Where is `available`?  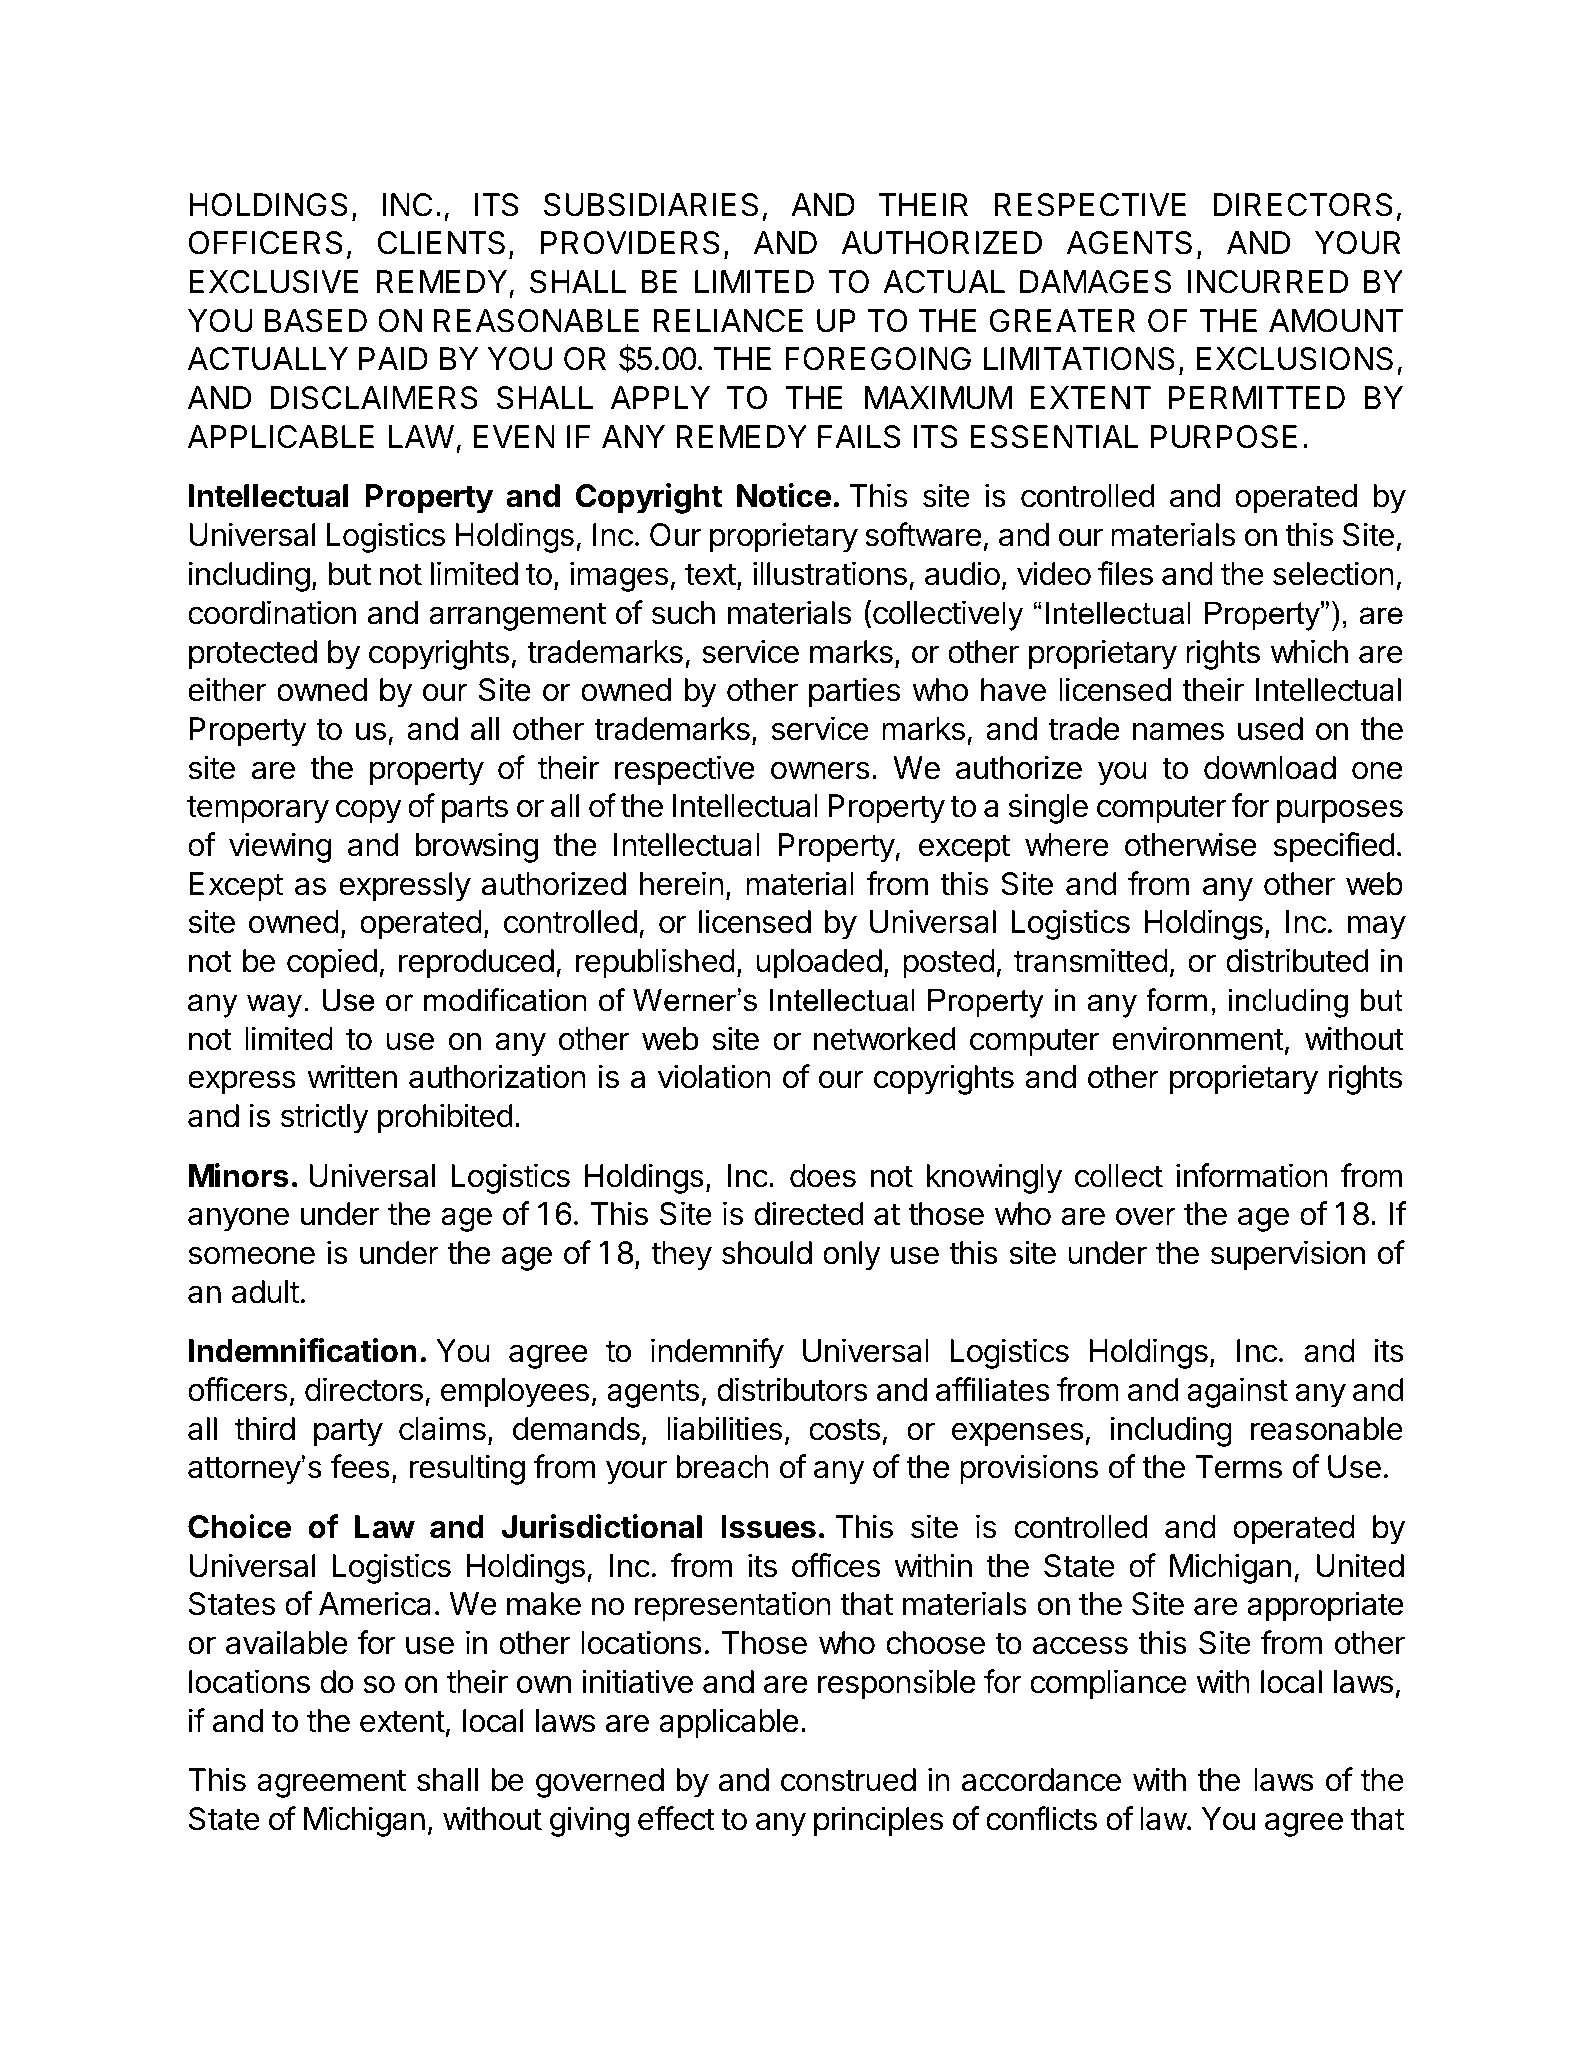
available is located at coordinates (286, 1642).
